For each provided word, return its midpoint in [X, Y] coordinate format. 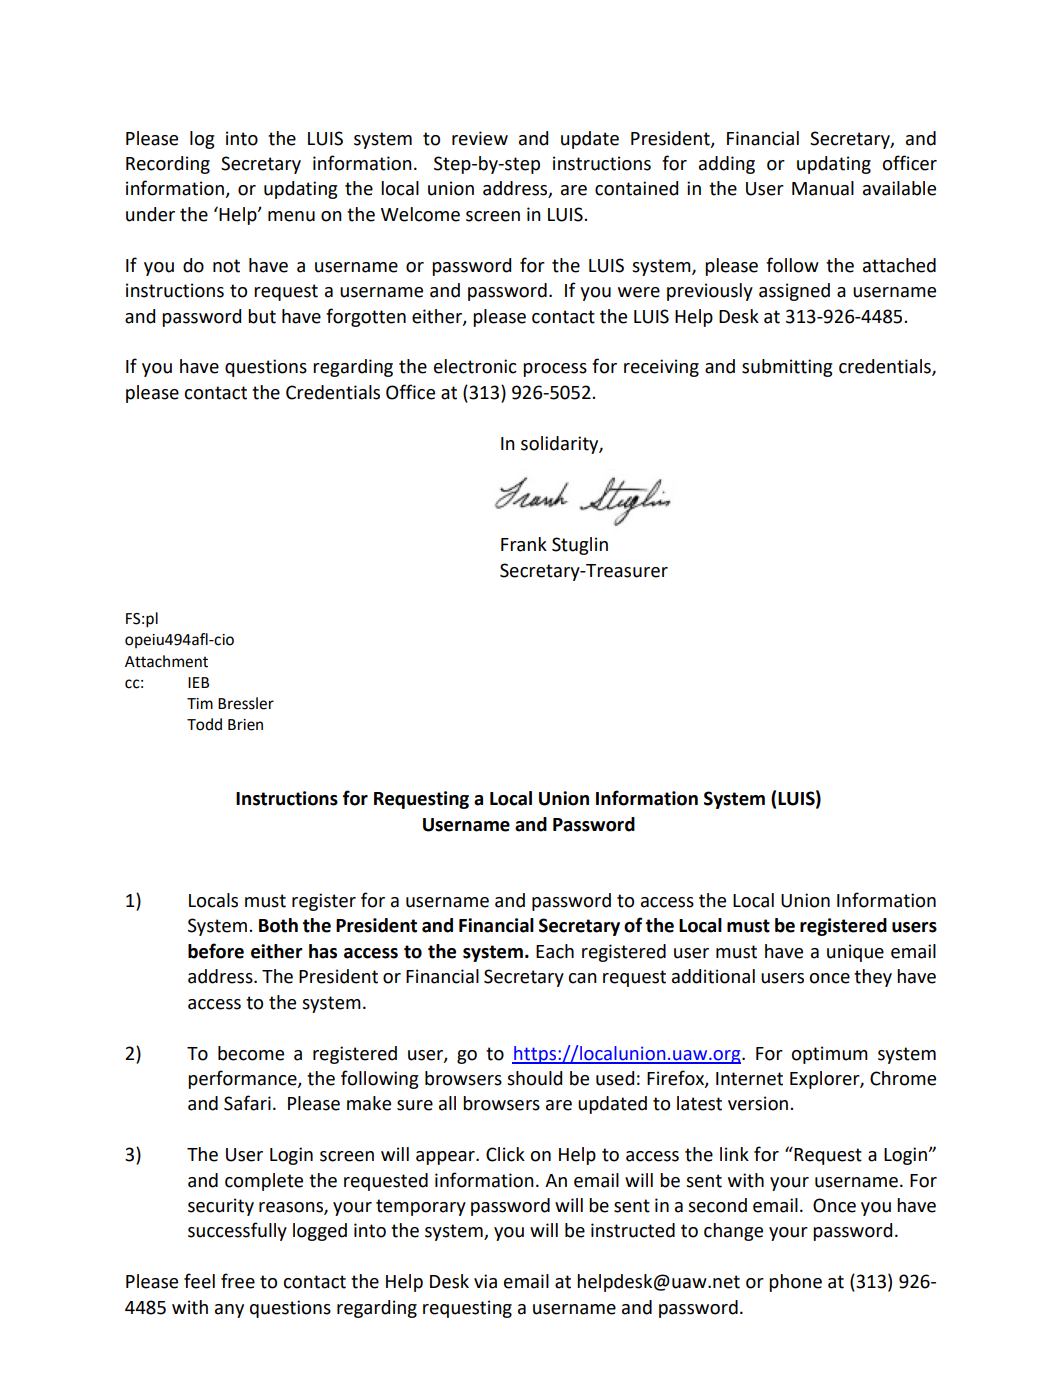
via [485, 1281]
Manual [823, 188]
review [480, 138]
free [238, 1281]
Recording [168, 165]
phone [795, 1283]
